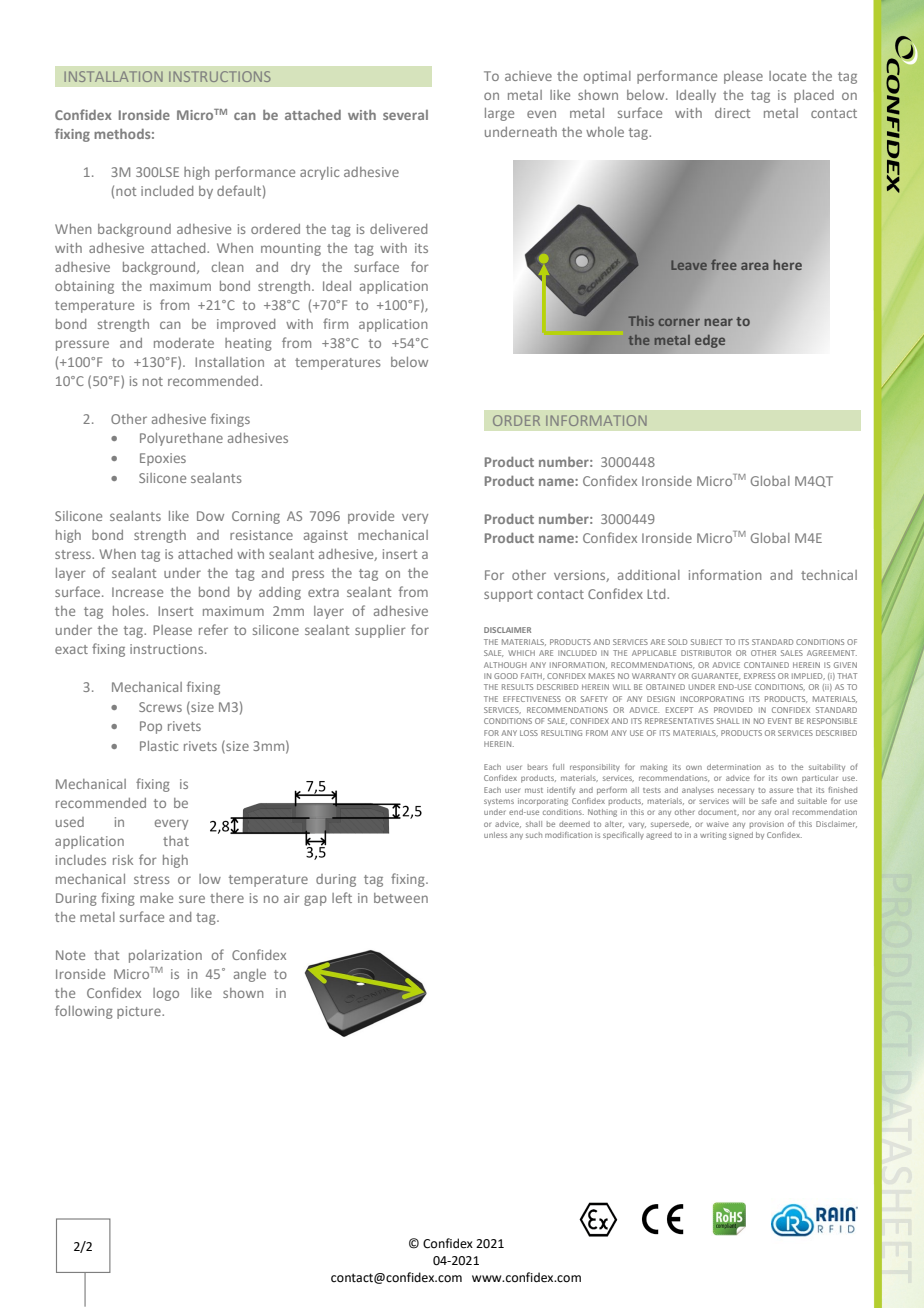  Describe the element at coordinates (319, 173) in the page. I see `acrylic` at that location.
